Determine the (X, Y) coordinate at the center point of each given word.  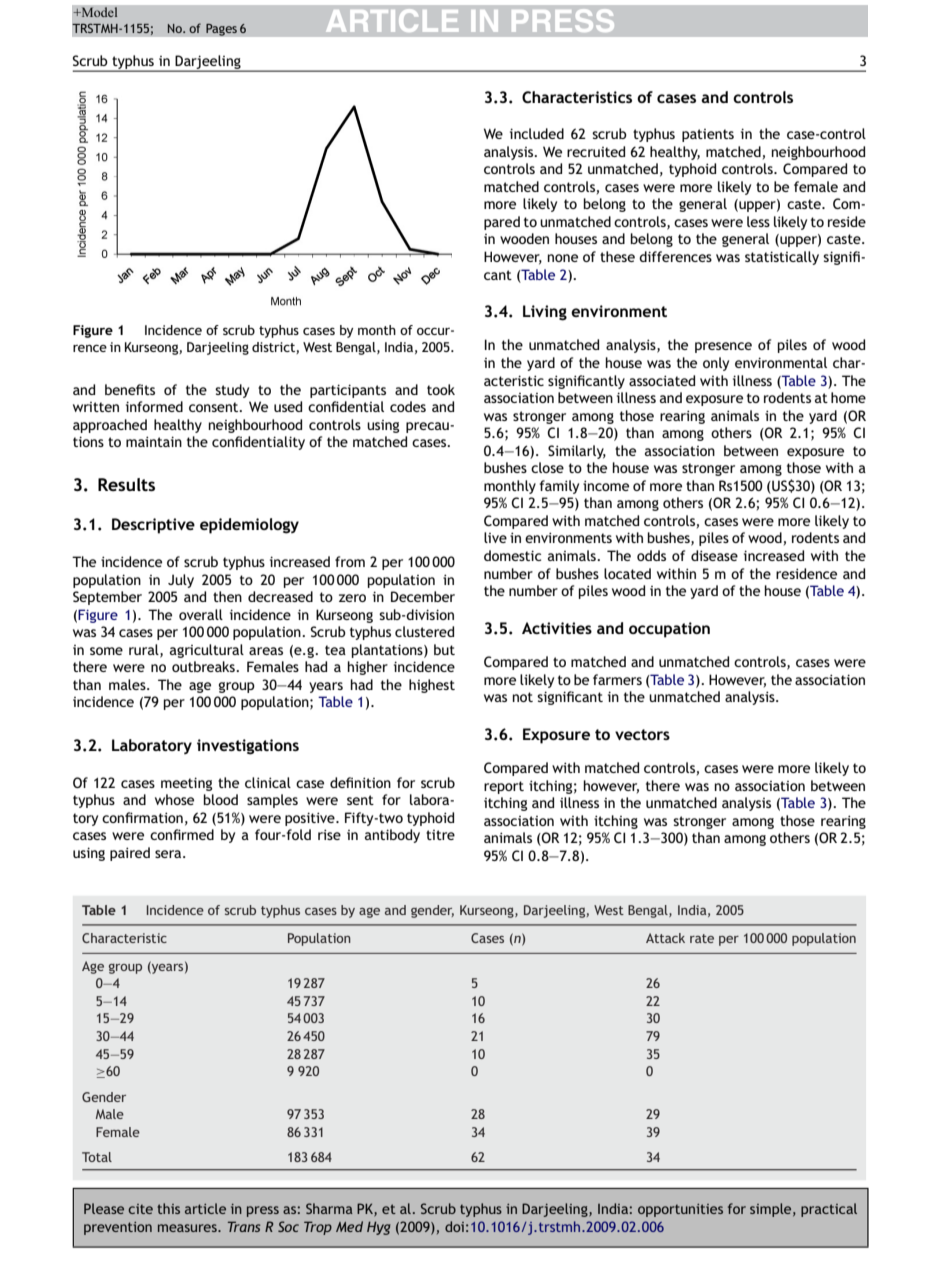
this (168, 1208)
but (444, 649)
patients (708, 135)
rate (702, 938)
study (232, 391)
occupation (669, 630)
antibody (392, 836)
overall (201, 614)
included (537, 133)
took (441, 389)
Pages (221, 29)
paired (130, 854)
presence (723, 347)
